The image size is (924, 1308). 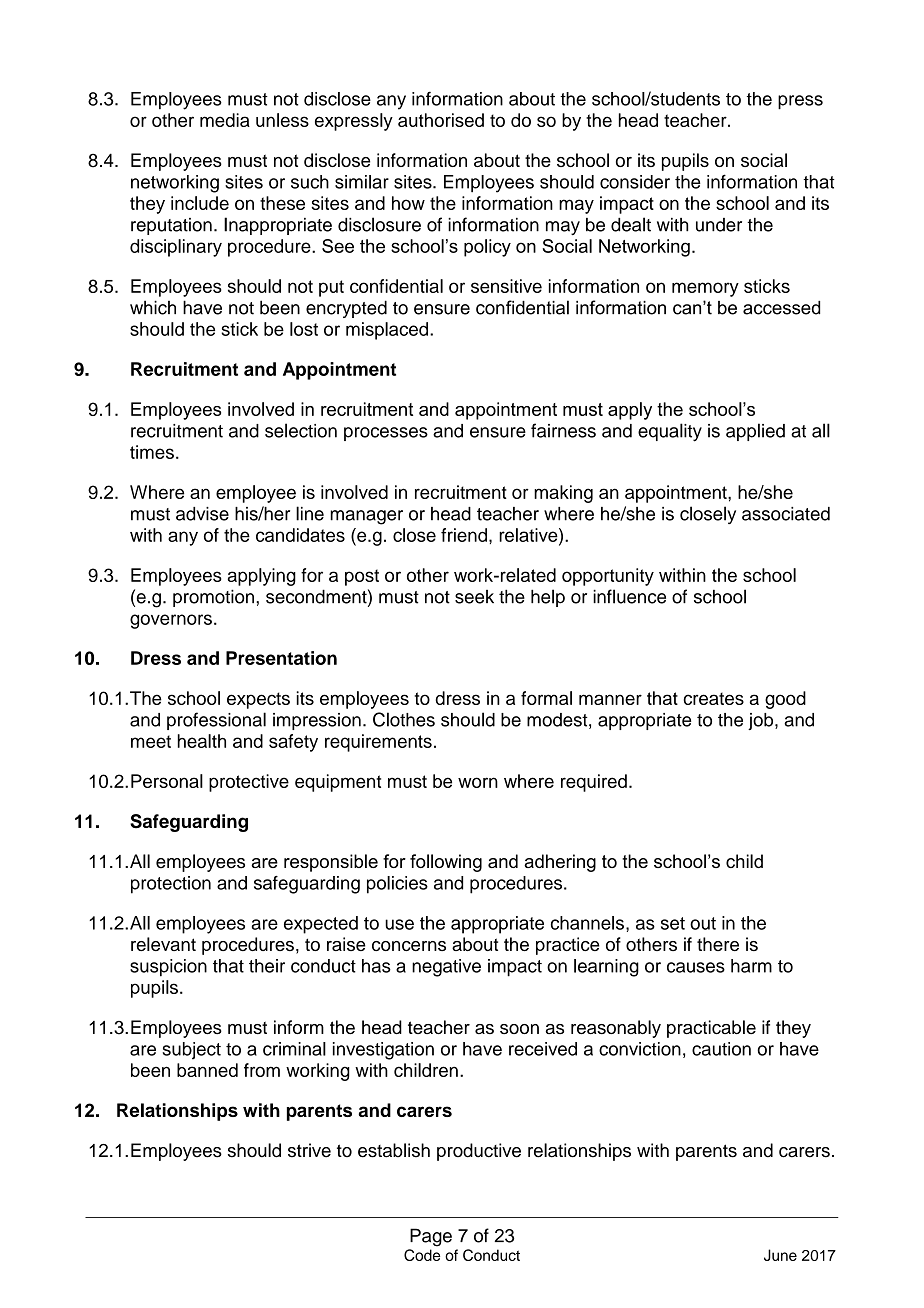 I want to click on Clothes, so click(x=404, y=719).
